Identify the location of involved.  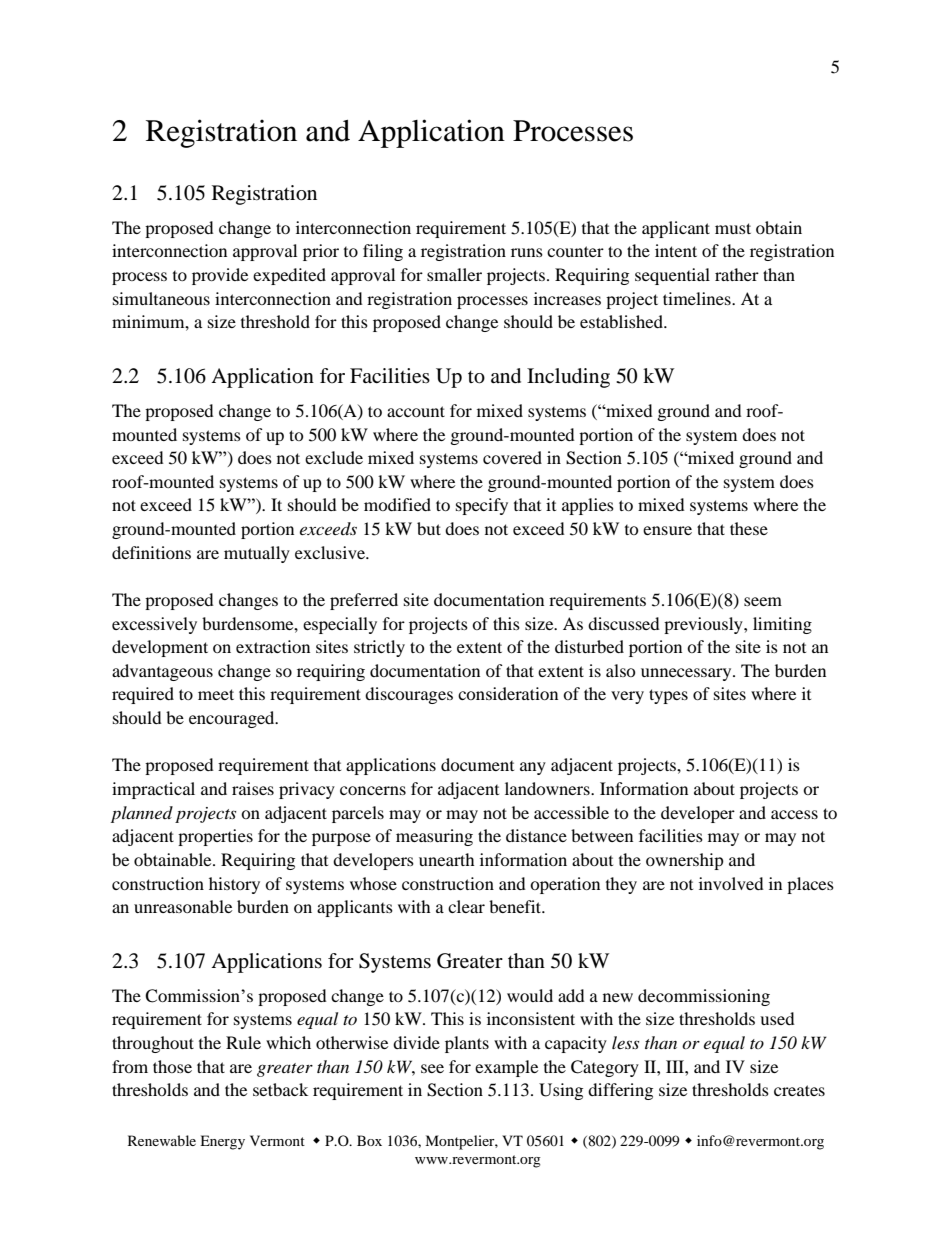
(731, 883).
